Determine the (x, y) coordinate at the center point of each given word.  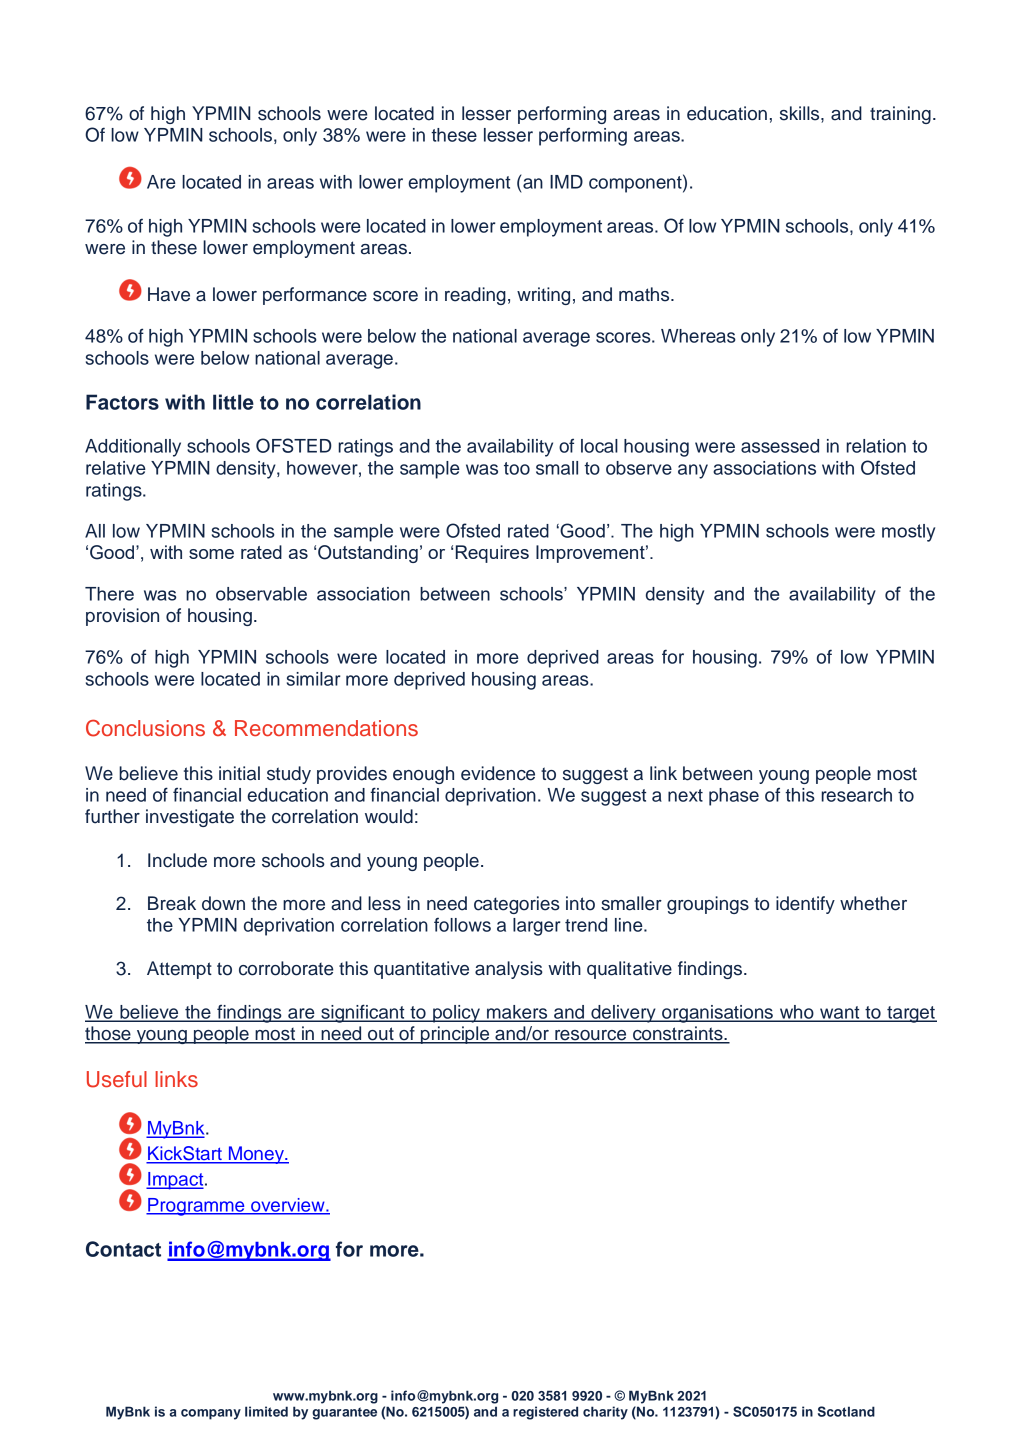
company (211, 1414)
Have (169, 294)
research (856, 795)
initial (239, 773)
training (900, 115)
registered (545, 1413)
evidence (498, 773)
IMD (566, 182)
